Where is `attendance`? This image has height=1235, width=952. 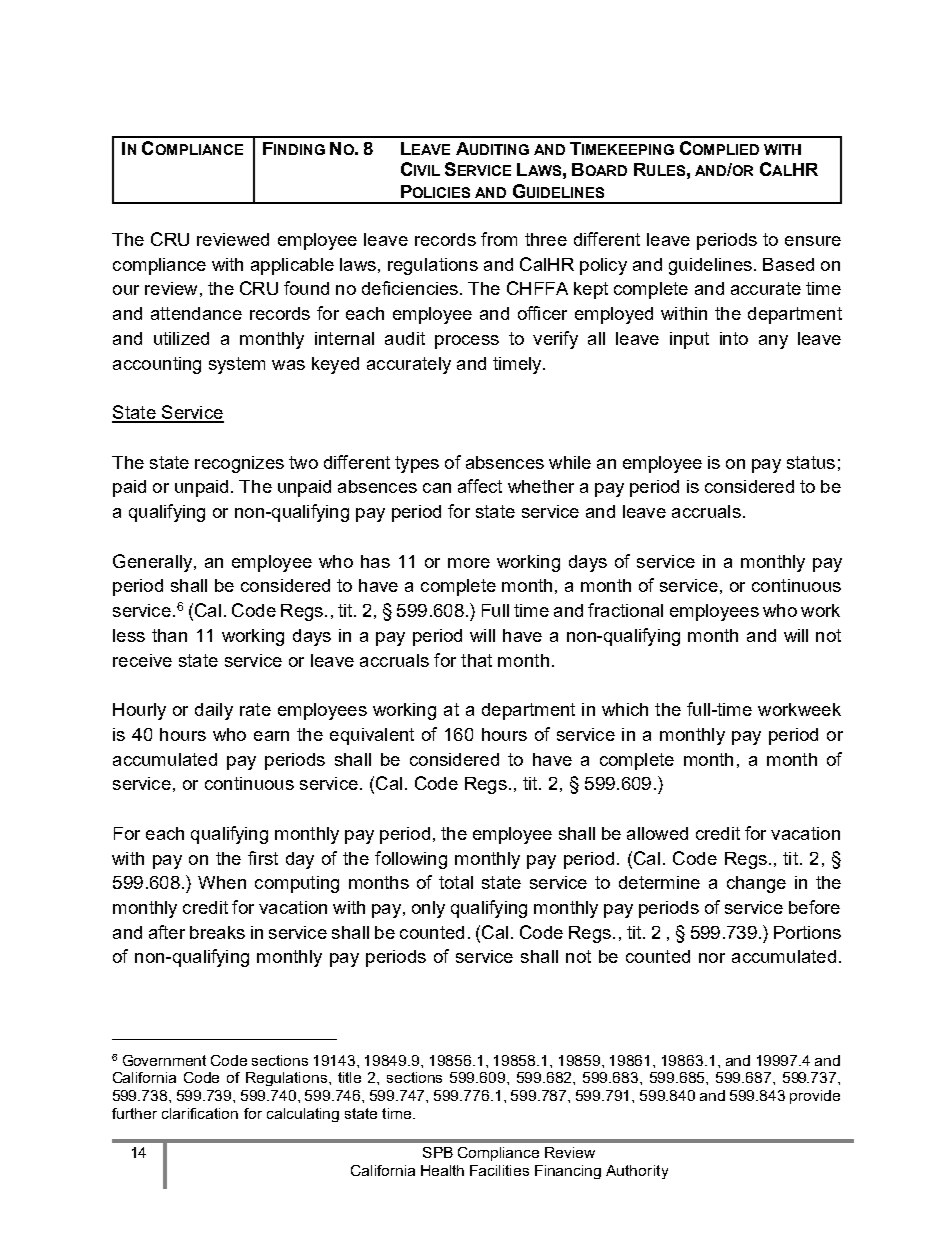
attendance is located at coordinates (196, 313).
